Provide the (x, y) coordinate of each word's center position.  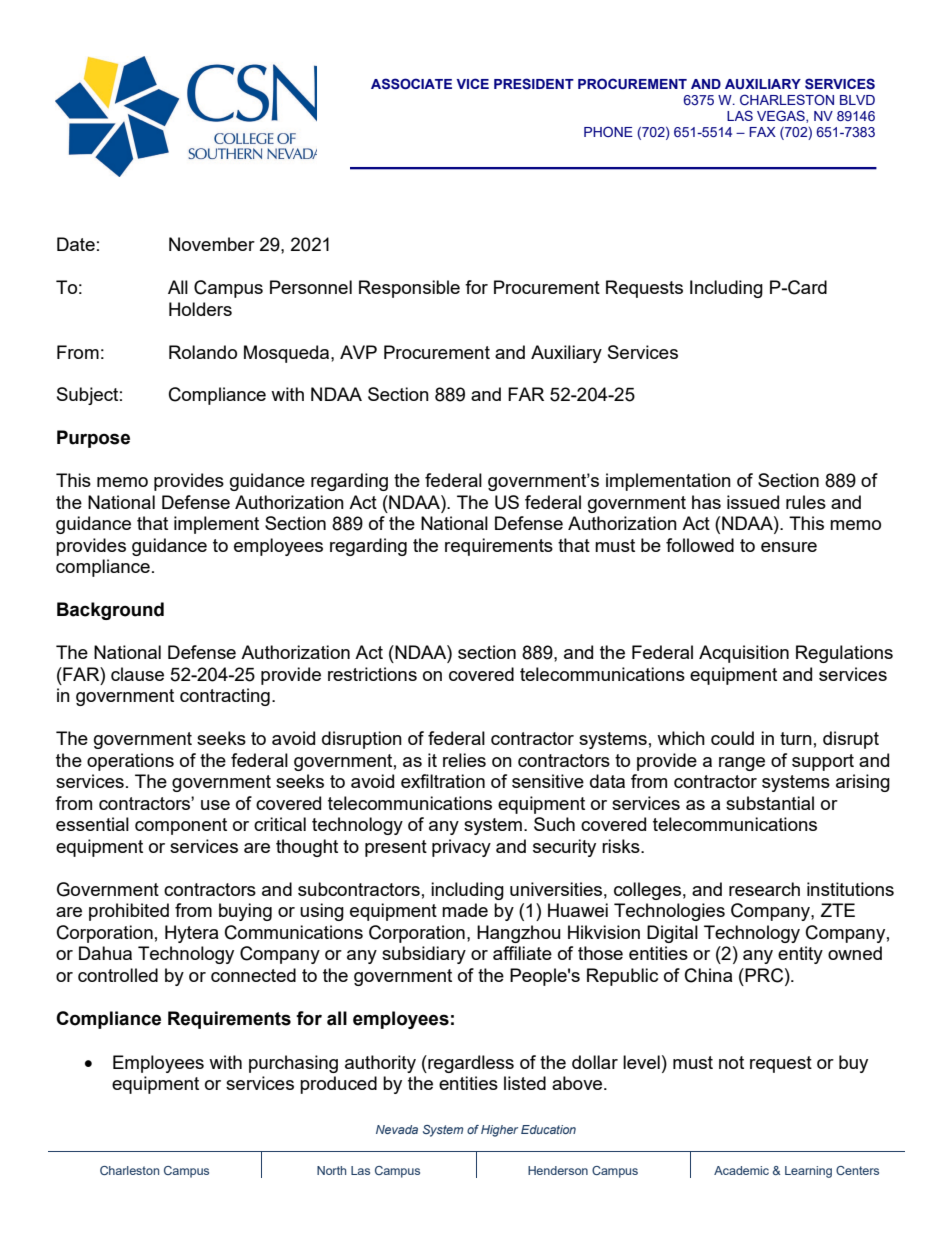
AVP (358, 352)
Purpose (93, 439)
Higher (499, 1131)
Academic (741, 1170)
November (212, 244)
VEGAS (782, 116)
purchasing (293, 1064)
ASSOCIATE (411, 84)
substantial (770, 803)
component (181, 826)
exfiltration (443, 781)
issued (753, 502)
